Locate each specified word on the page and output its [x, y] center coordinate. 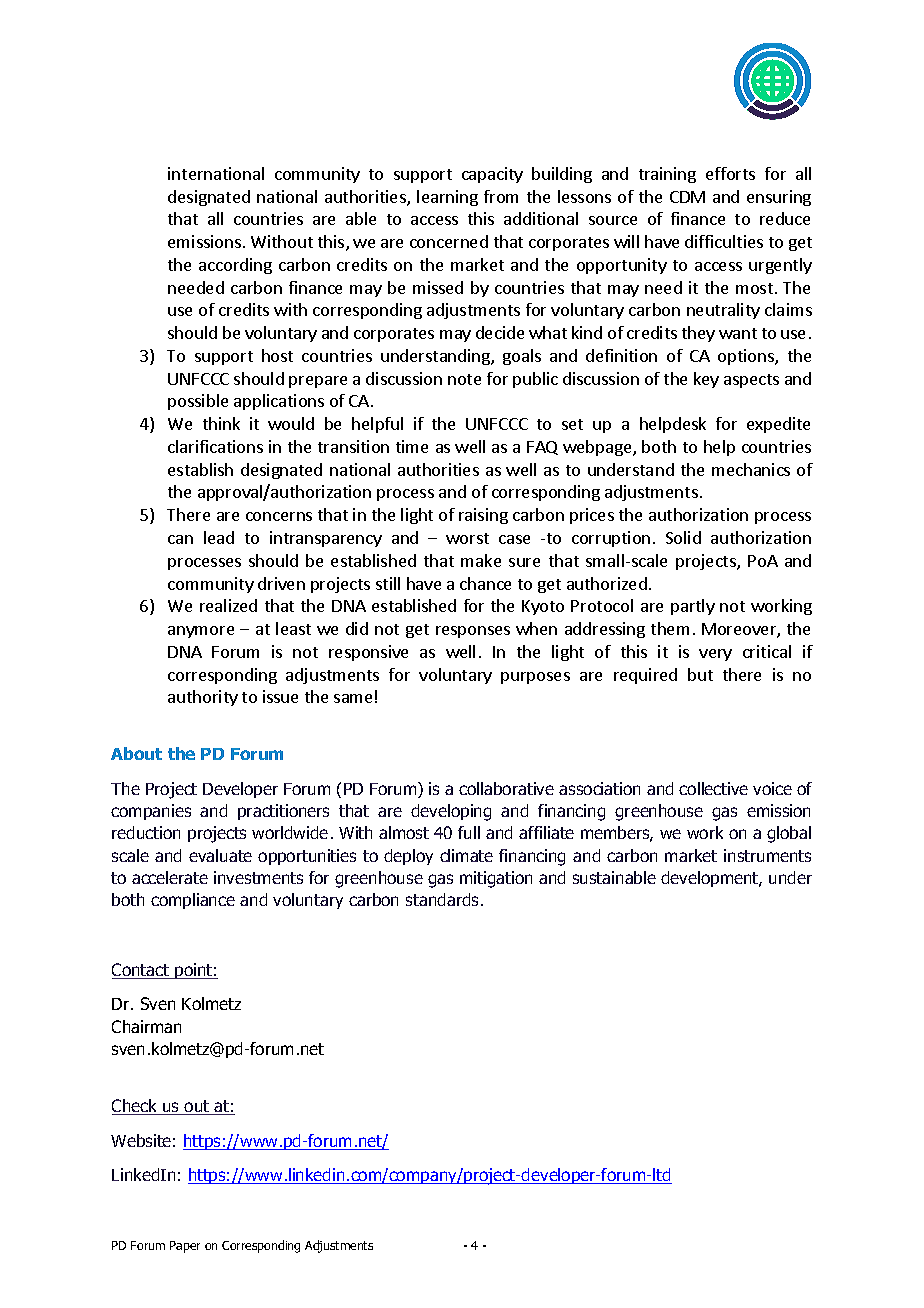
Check [136, 1107]
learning [447, 198]
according [235, 266]
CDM [687, 197]
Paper [185, 1247]
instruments [767, 855]
